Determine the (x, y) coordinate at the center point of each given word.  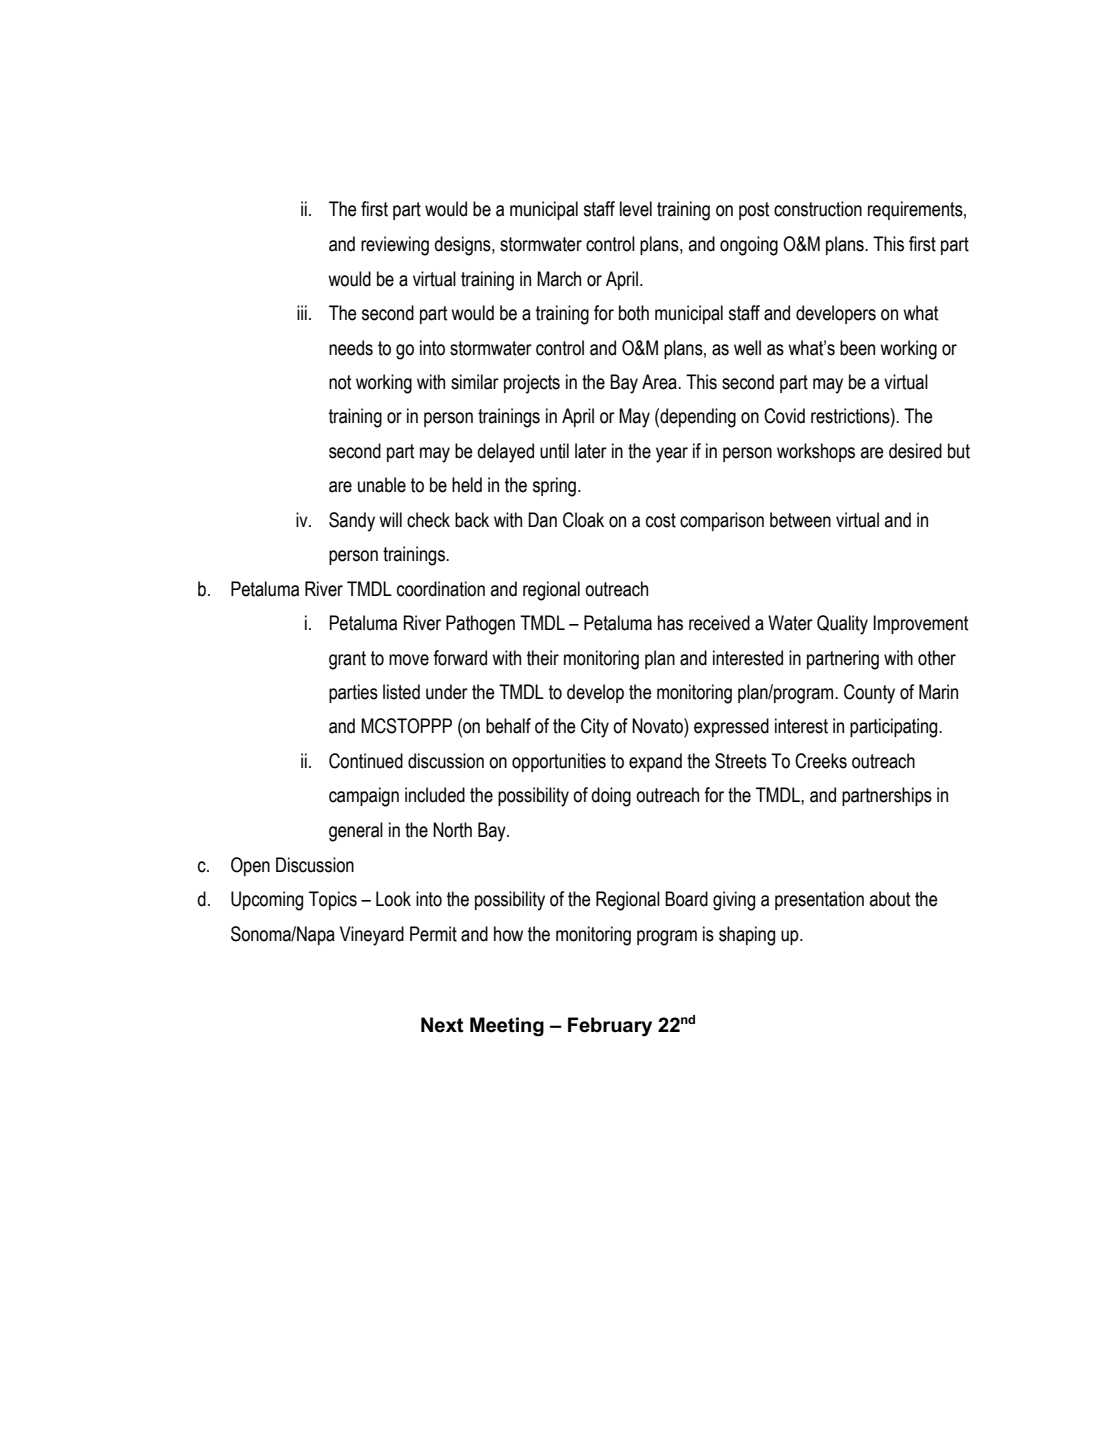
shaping (747, 936)
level (636, 209)
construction (818, 209)
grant (347, 660)
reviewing (395, 246)
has (670, 623)
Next (442, 1025)
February (610, 1027)
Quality (842, 625)
